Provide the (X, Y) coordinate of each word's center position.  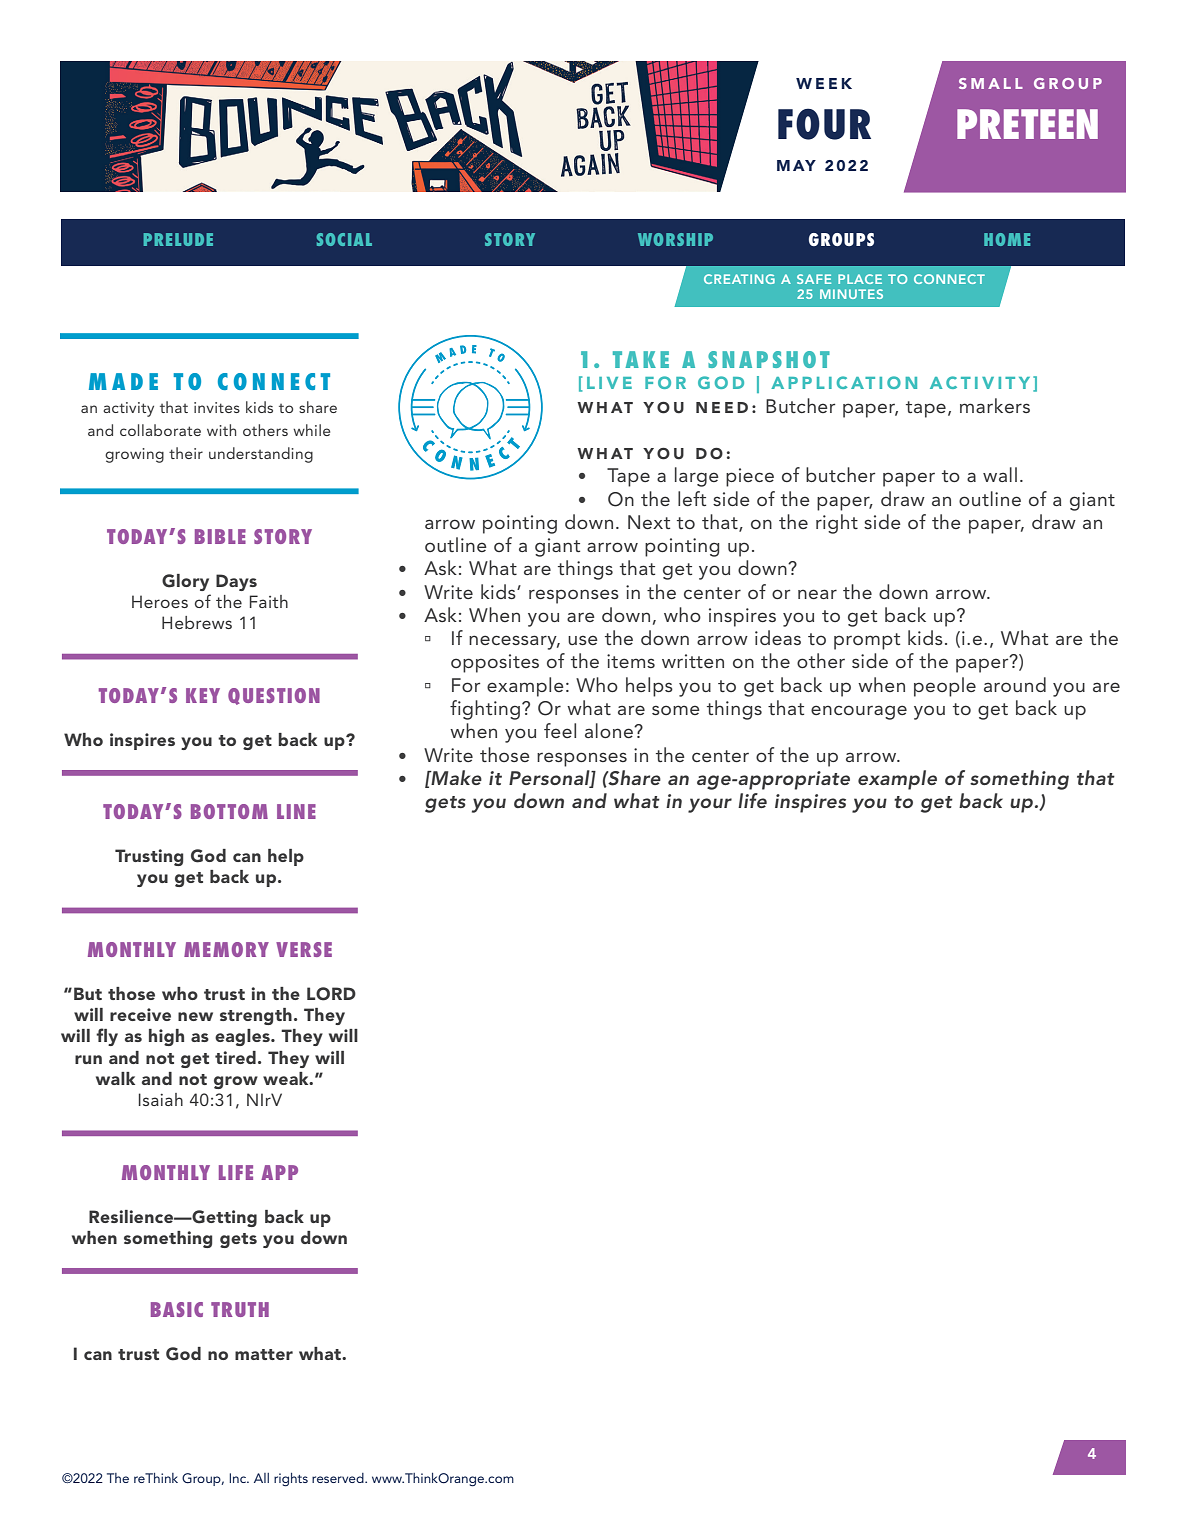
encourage (859, 712)
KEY (203, 695)
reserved (339, 1478)
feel (560, 730)
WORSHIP (675, 239)
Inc (239, 1478)
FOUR (824, 124)
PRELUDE (178, 239)
